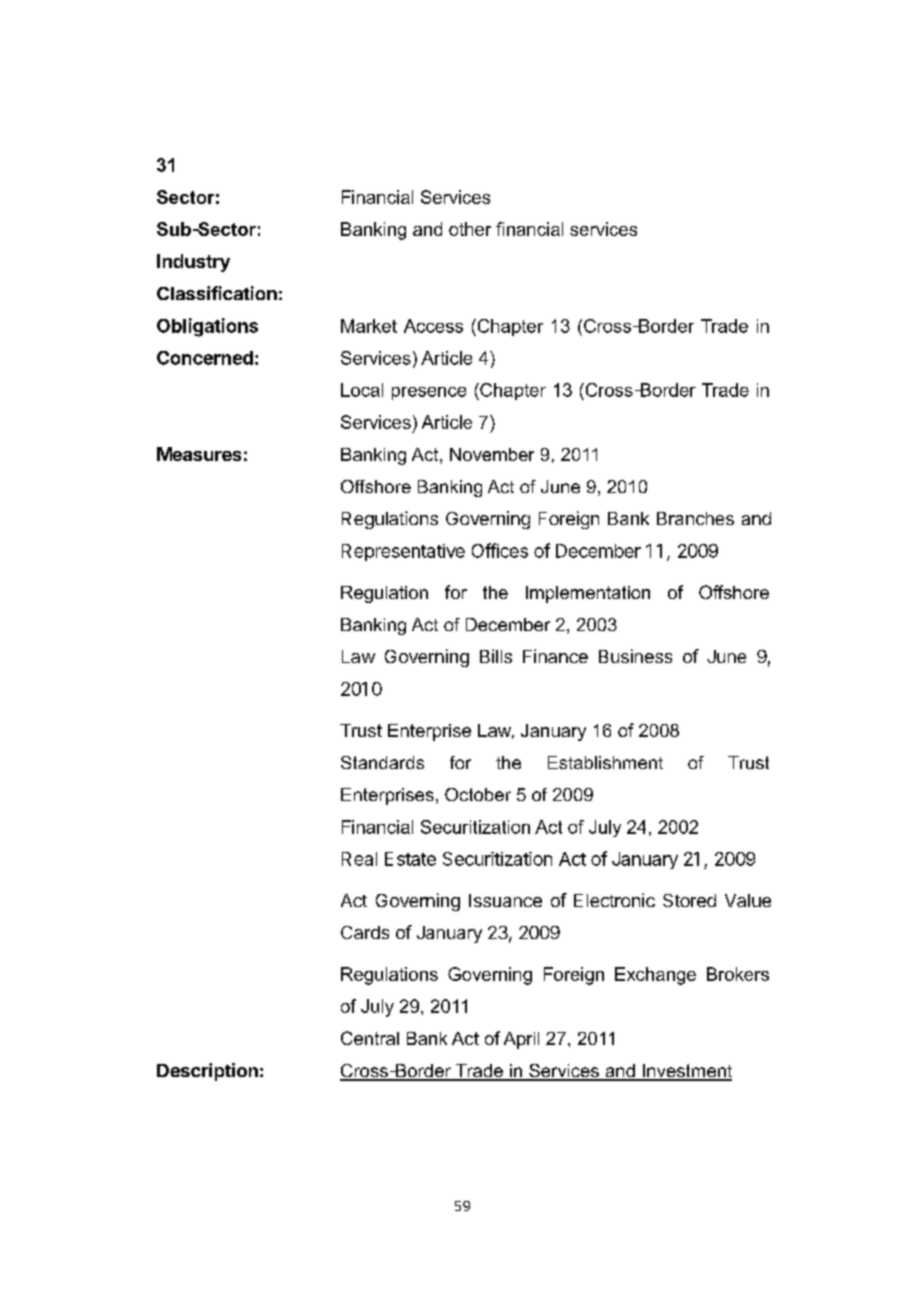 The height and width of the document is (1308, 924). What do you see at coordinates (478, 794) in the document?
I see `October` at bounding box center [478, 794].
